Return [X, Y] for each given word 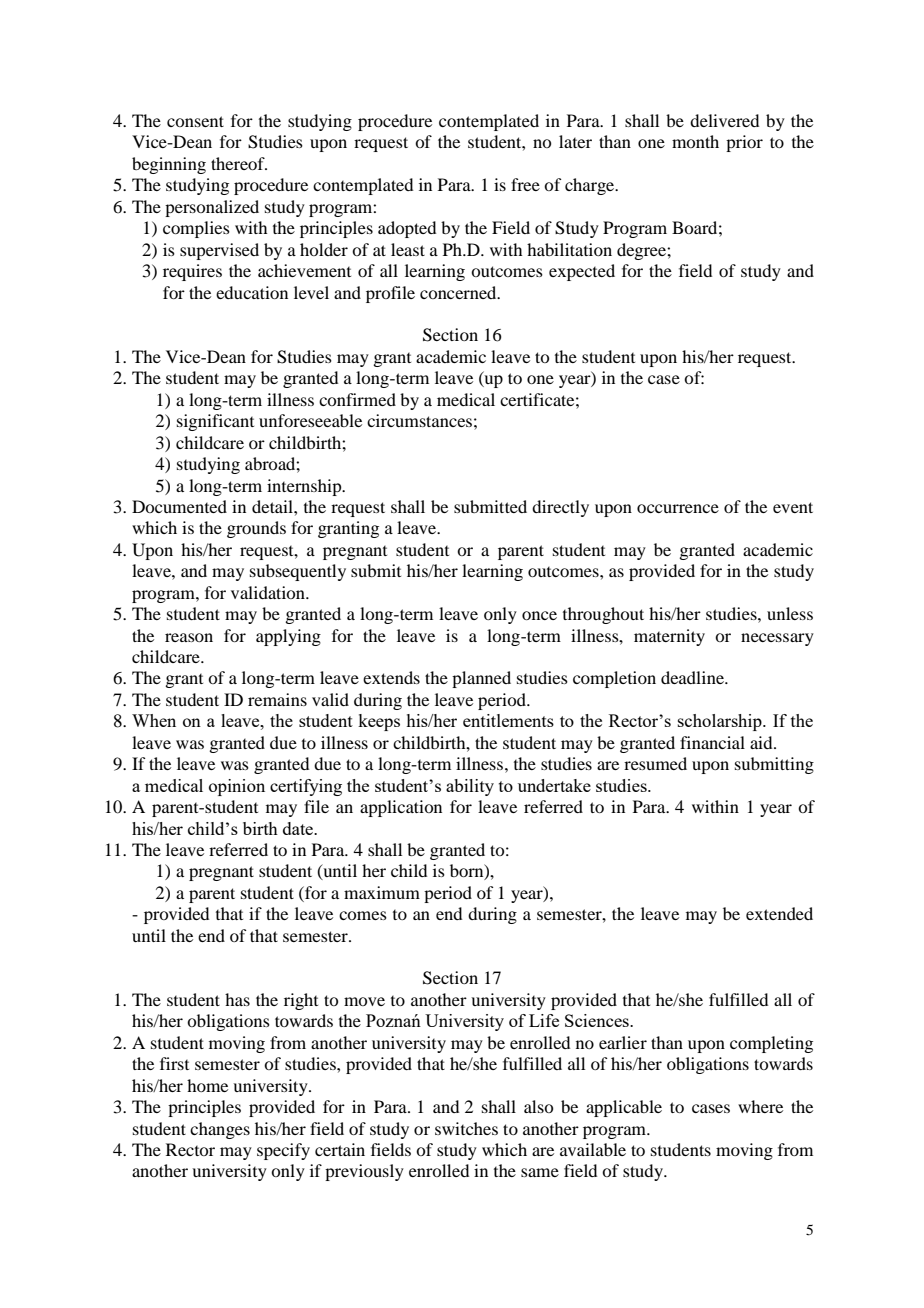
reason [189, 637]
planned [481, 679]
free [525, 184]
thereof [239, 163]
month [695, 141]
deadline [693, 677]
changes [220, 1130]
